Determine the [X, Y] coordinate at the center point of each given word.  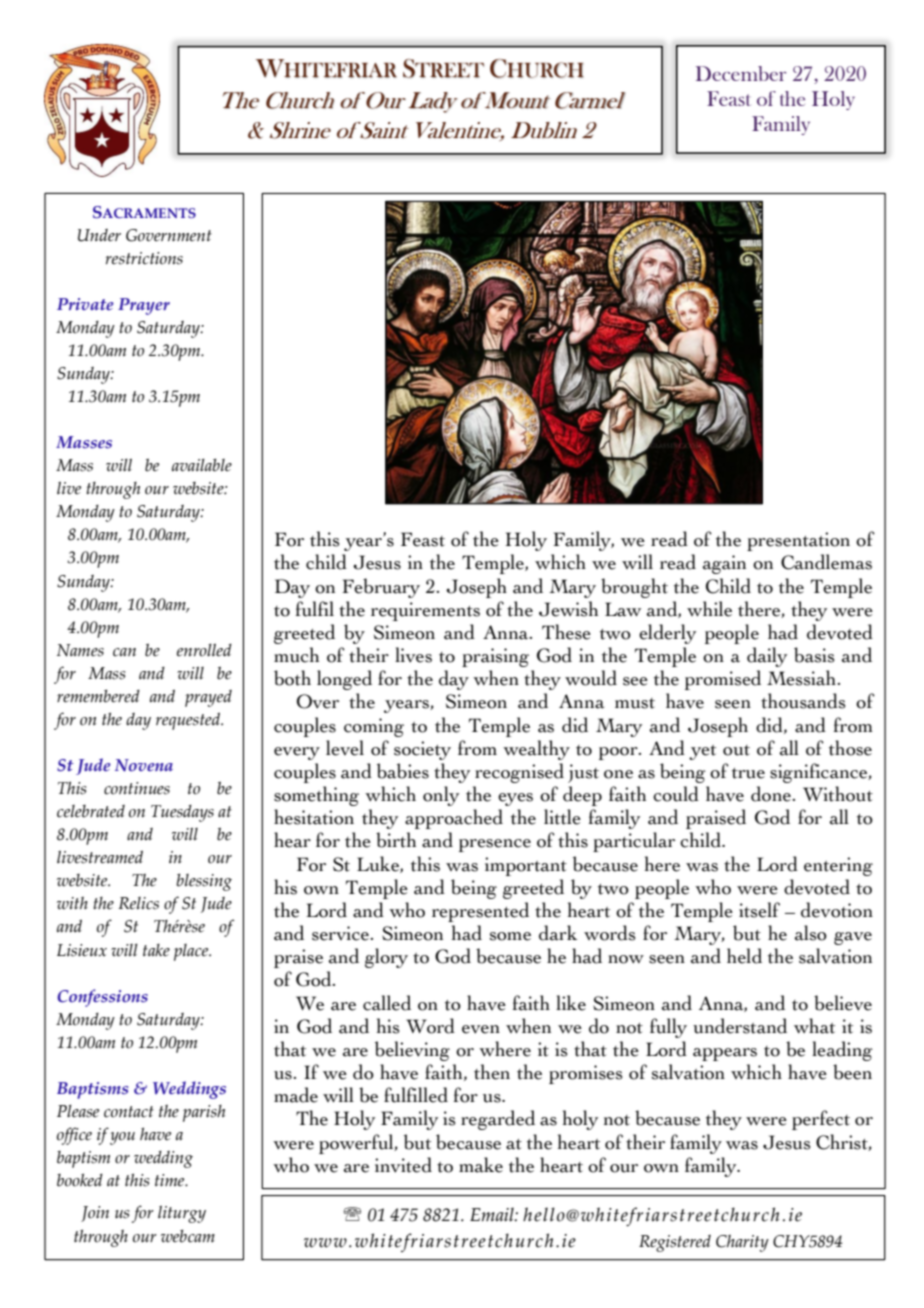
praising [495, 657]
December [741, 73]
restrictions [144, 258]
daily [767, 657]
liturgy [182, 1214]
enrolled [204, 650]
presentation [798, 541]
